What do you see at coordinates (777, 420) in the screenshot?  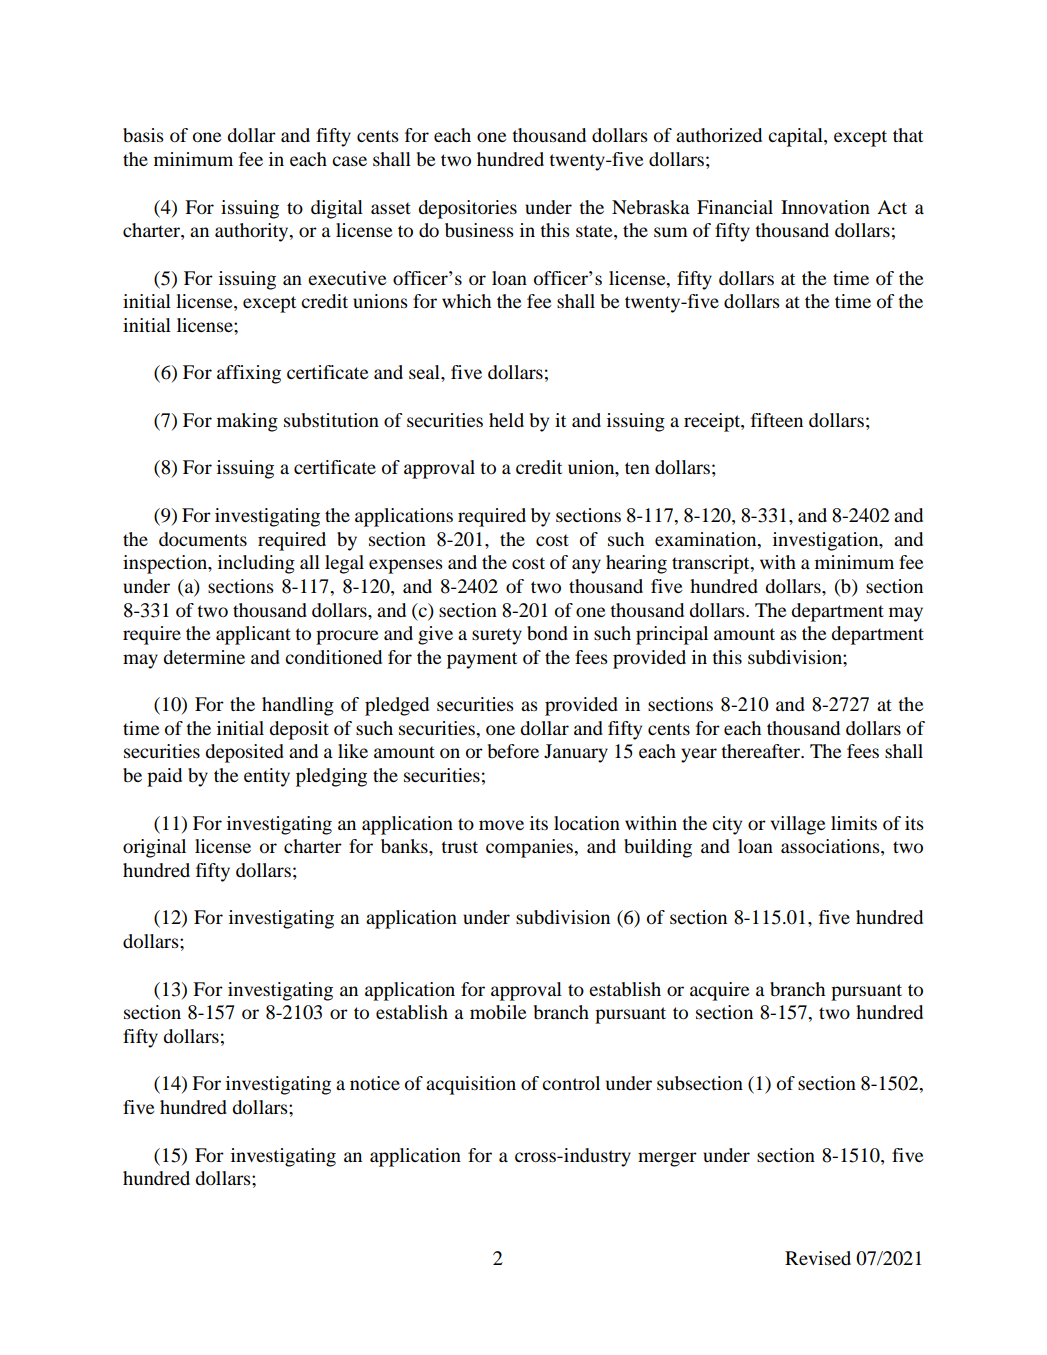 I see `fifteen` at bounding box center [777, 420].
